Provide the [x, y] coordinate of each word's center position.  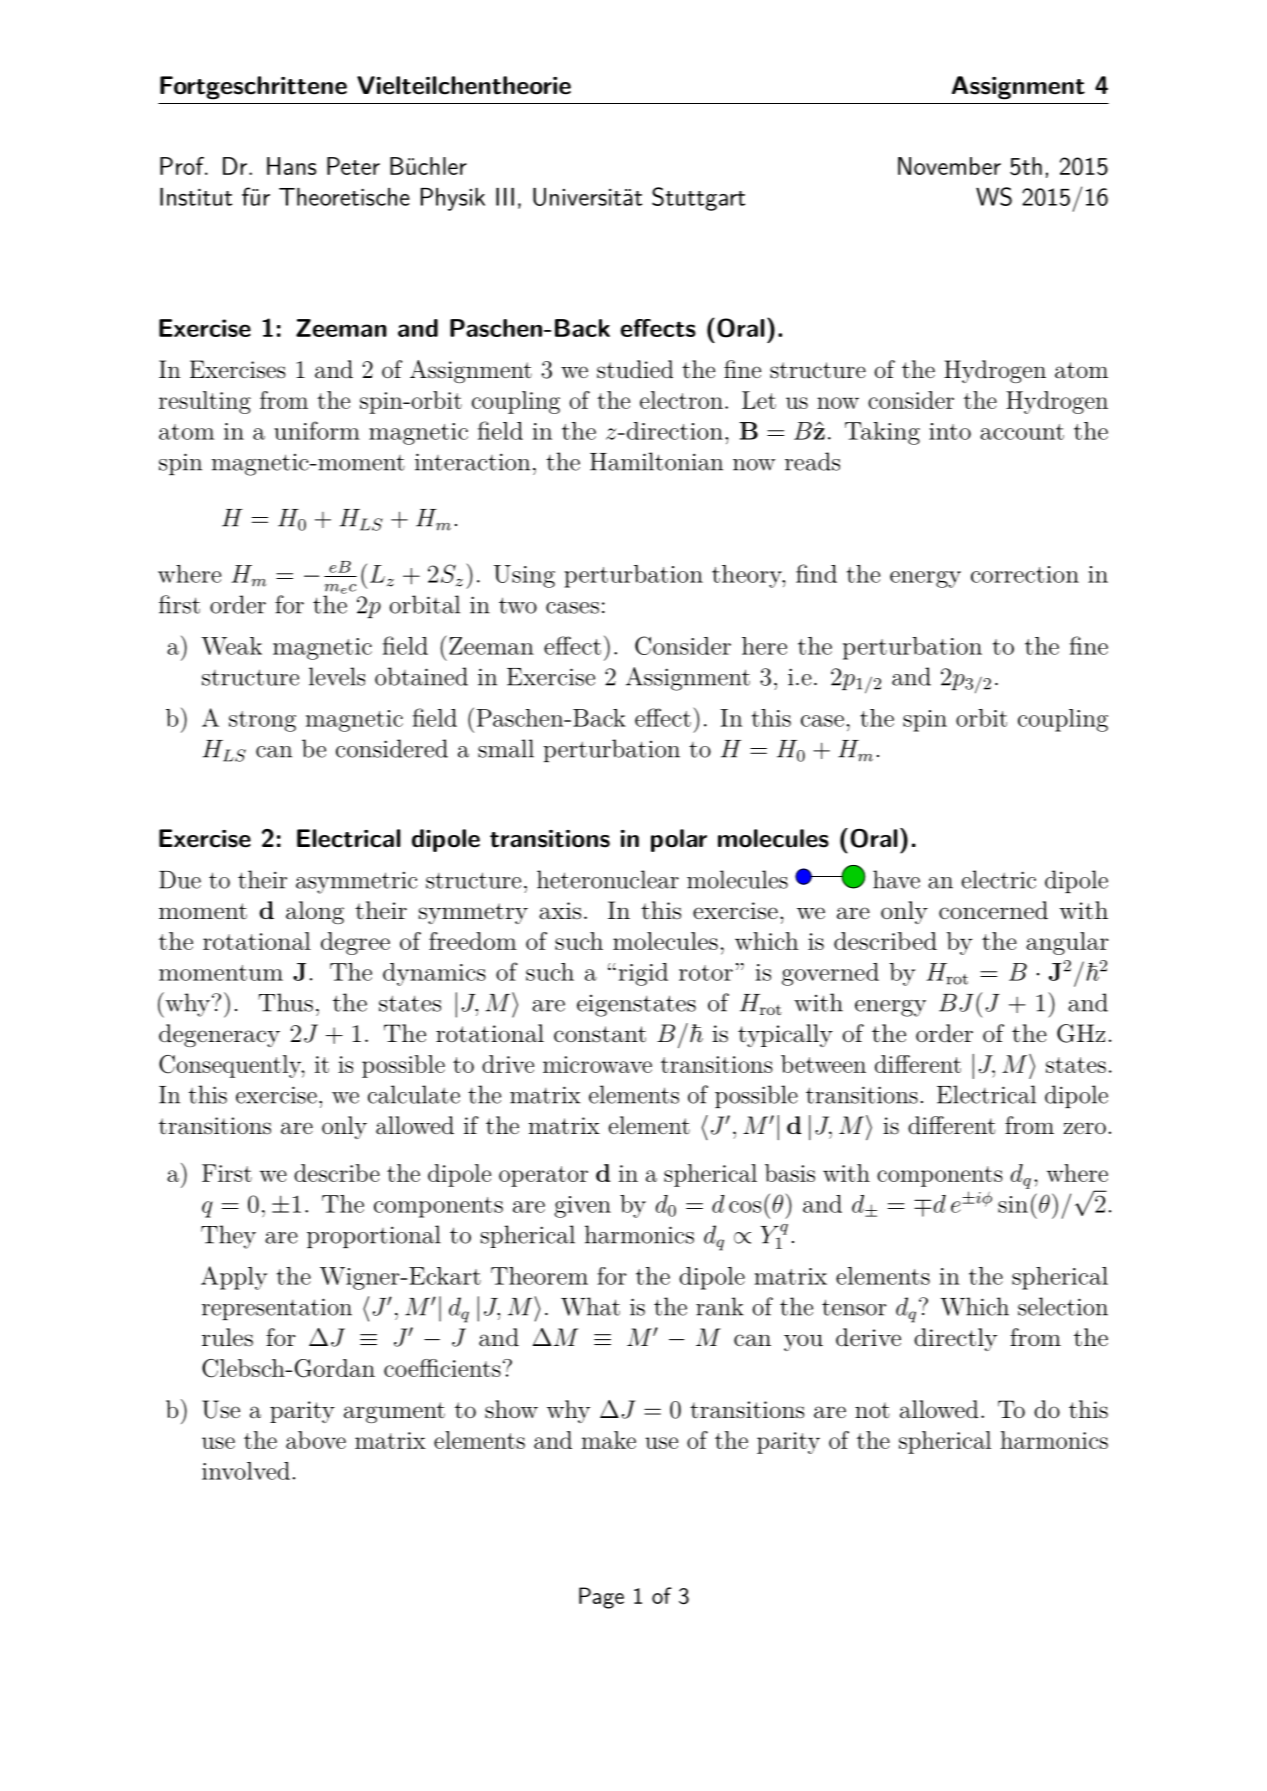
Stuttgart [698, 199]
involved [246, 1471]
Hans [291, 166]
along [315, 912]
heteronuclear [608, 879]
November [949, 166]
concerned [993, 910]
